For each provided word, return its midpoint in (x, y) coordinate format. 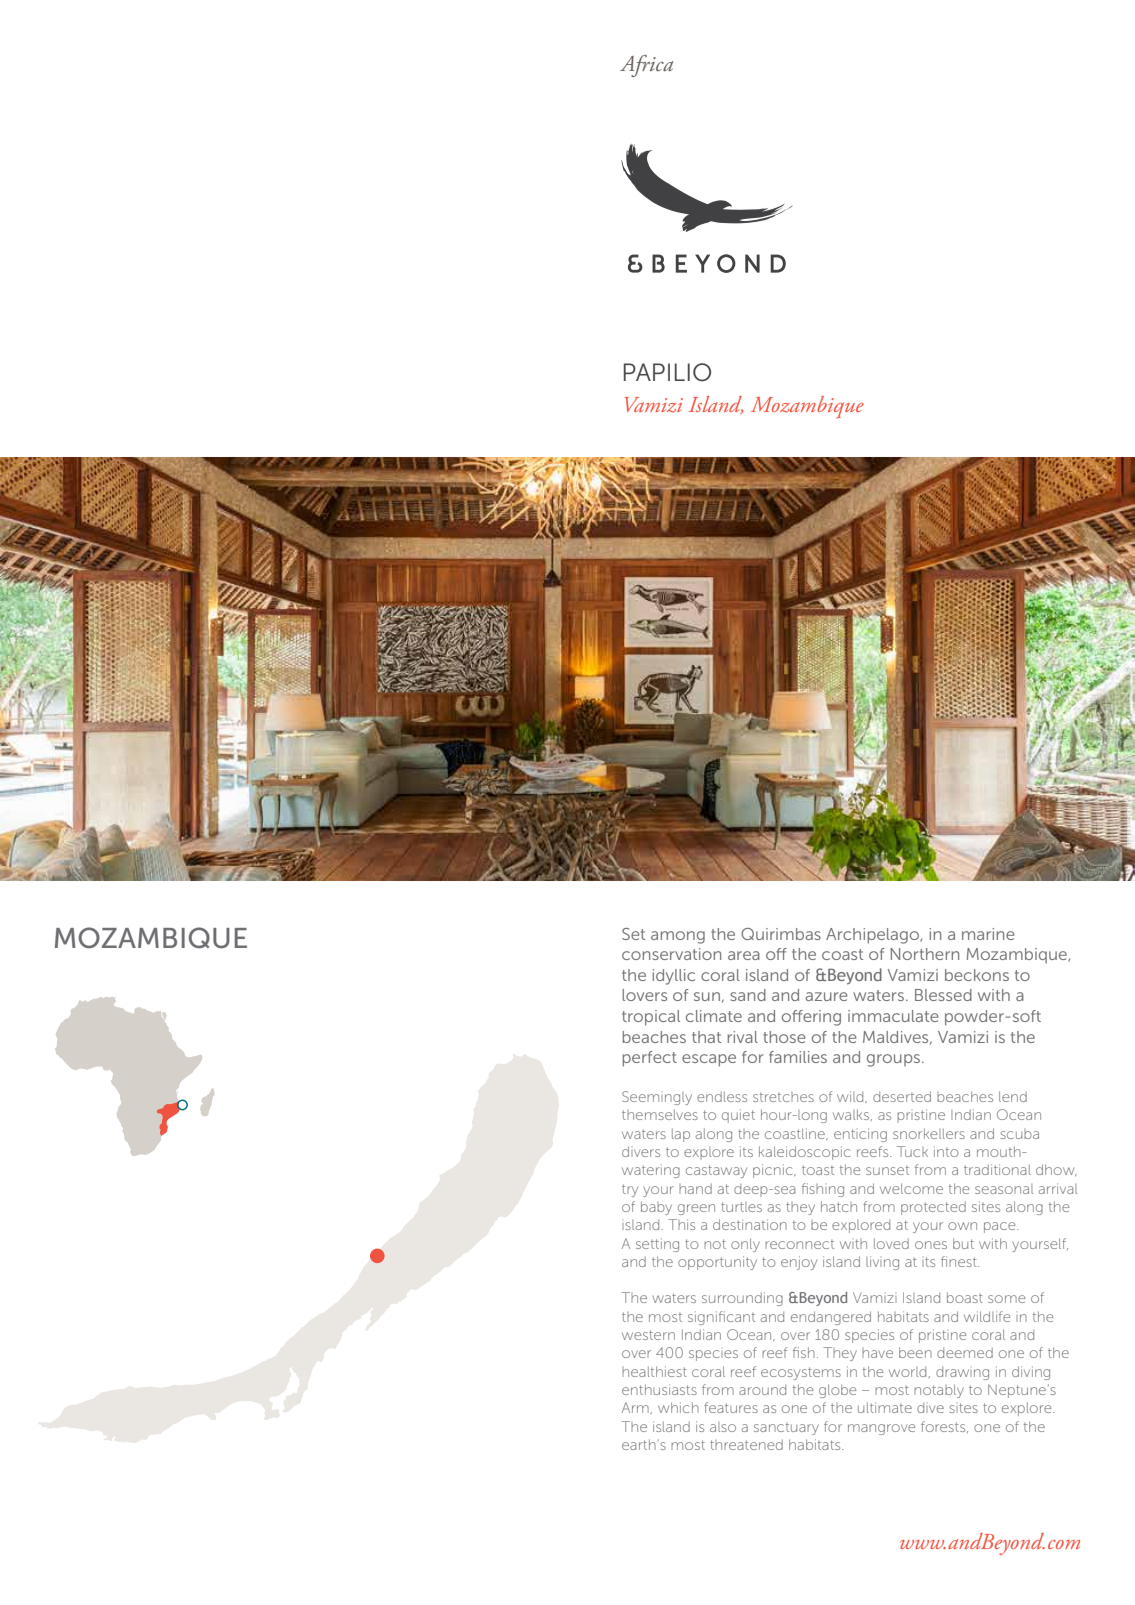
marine (988, 934)
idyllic (673, 977)
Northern (925, 954)
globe (837, 1391)
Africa (646, 66)
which (678, 1407)
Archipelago (873, 936)
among (678, 937)
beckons (977, 975)
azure (827, 996)
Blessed (943, 995)
